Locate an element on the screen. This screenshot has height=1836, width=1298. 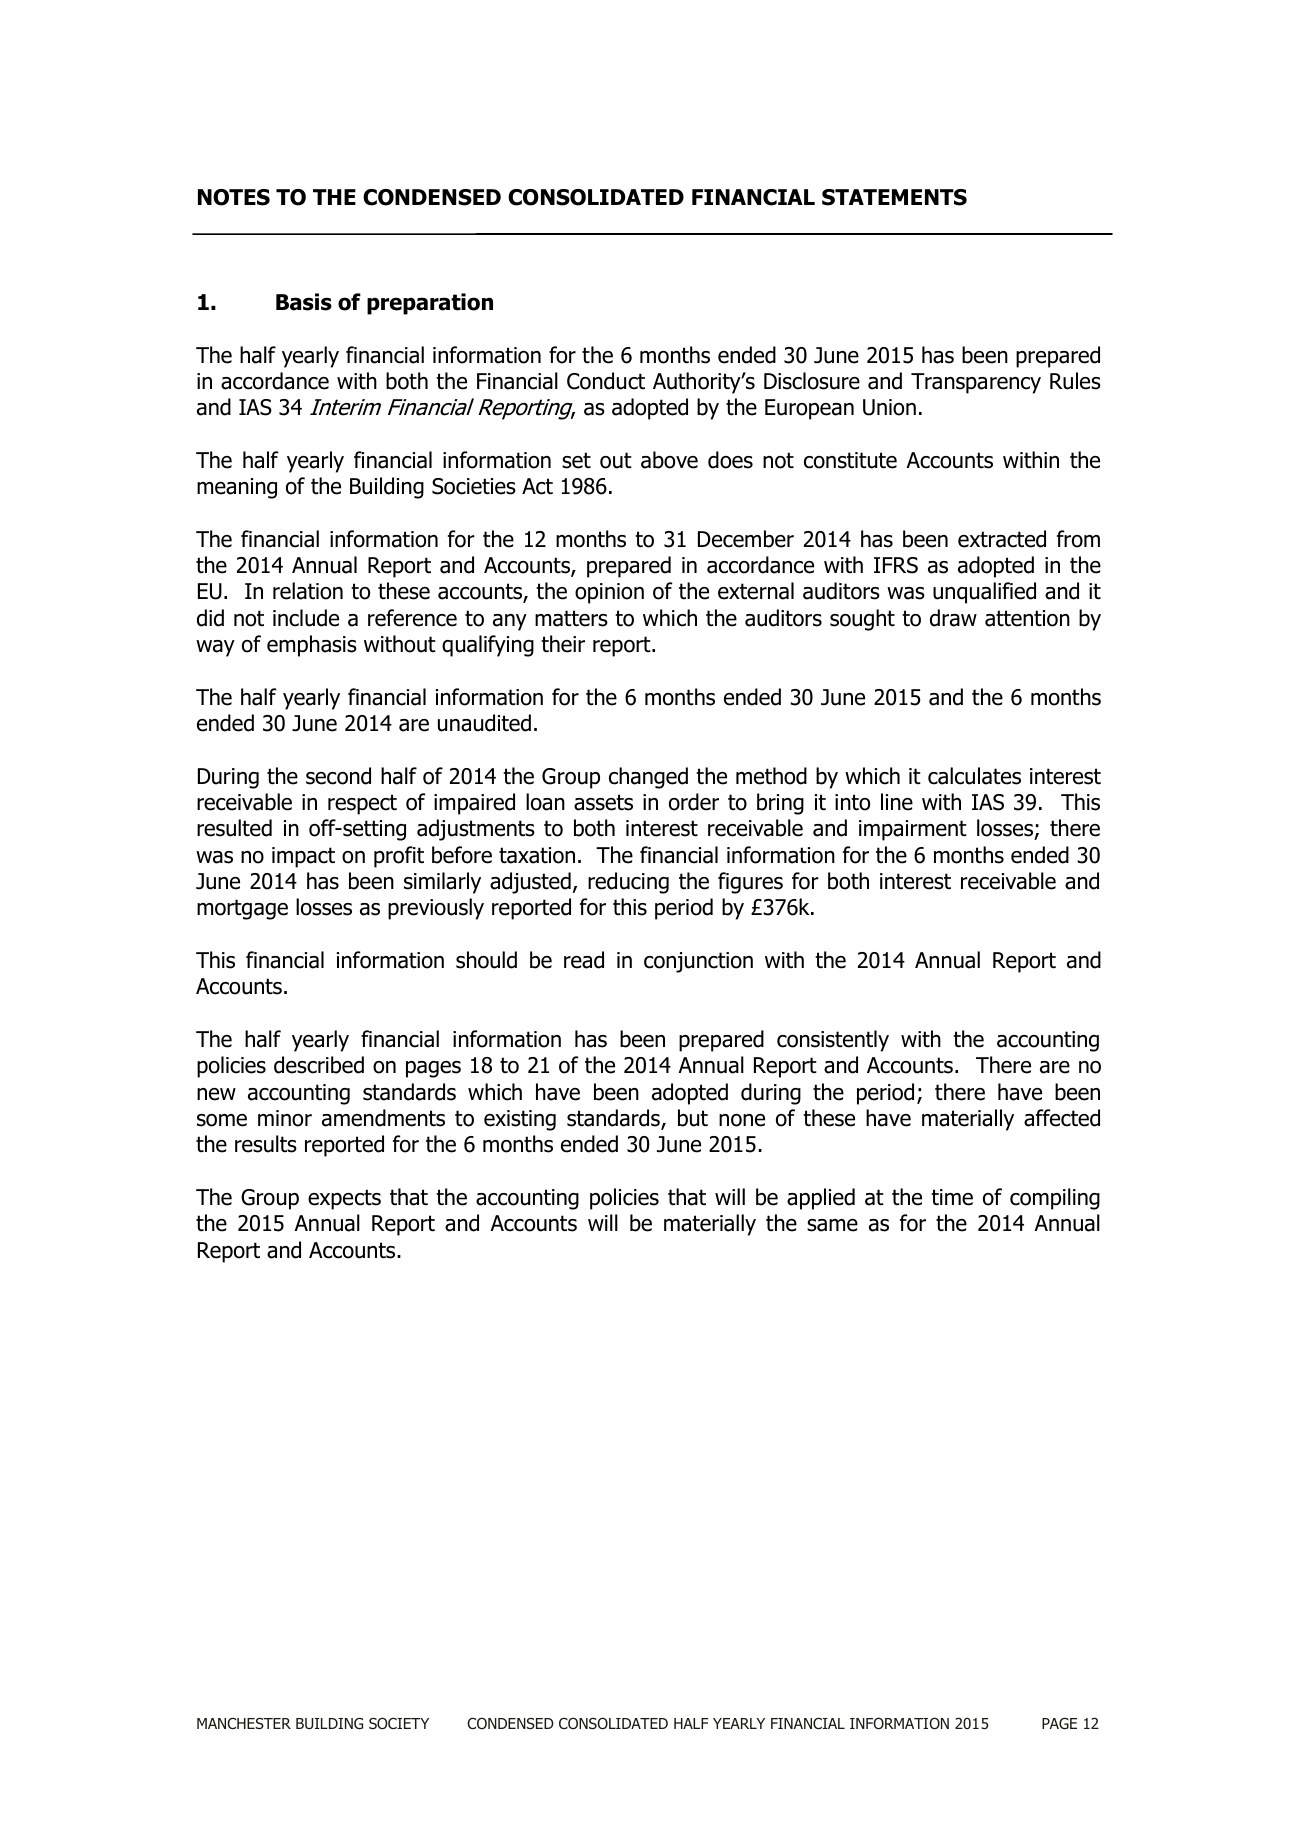
Basis is located at coordinates (304, 302).
